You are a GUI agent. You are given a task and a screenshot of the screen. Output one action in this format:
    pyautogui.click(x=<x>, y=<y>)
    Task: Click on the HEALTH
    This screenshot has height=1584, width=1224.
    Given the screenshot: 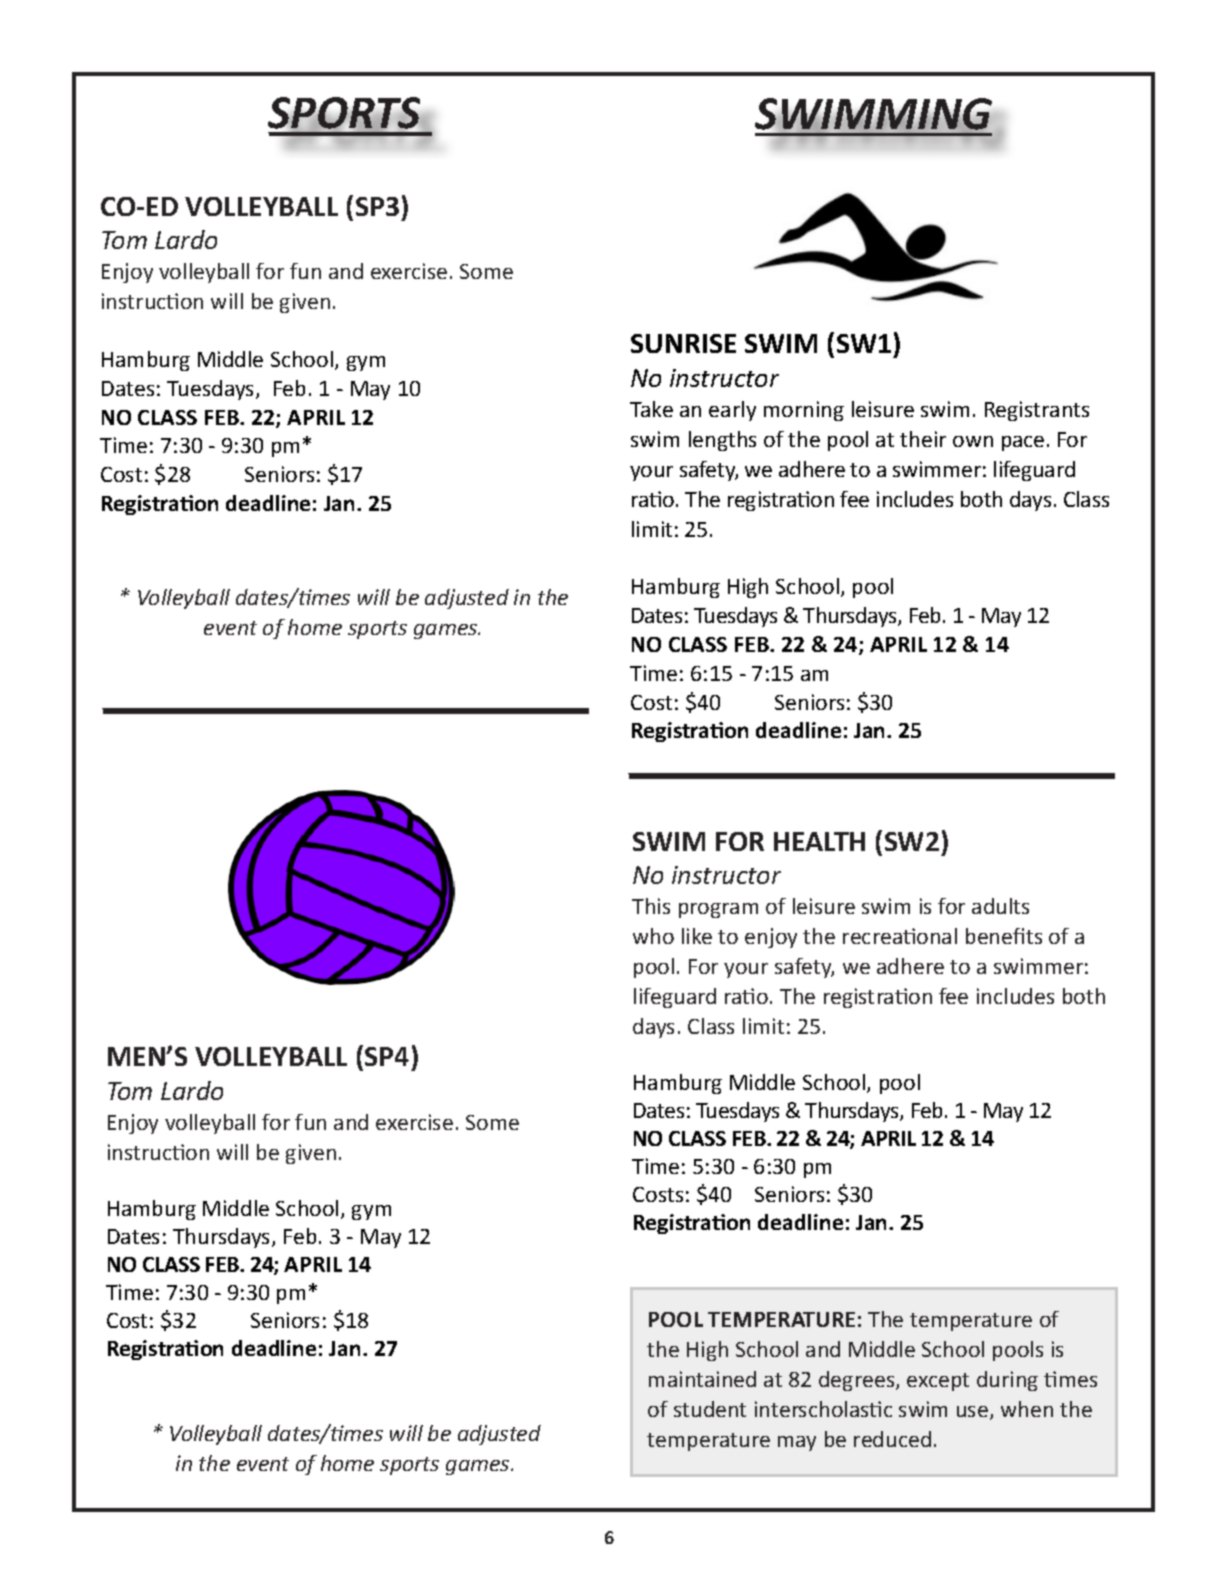 What is the action you would take?
    pyautogui.click(x=819, y=841)
